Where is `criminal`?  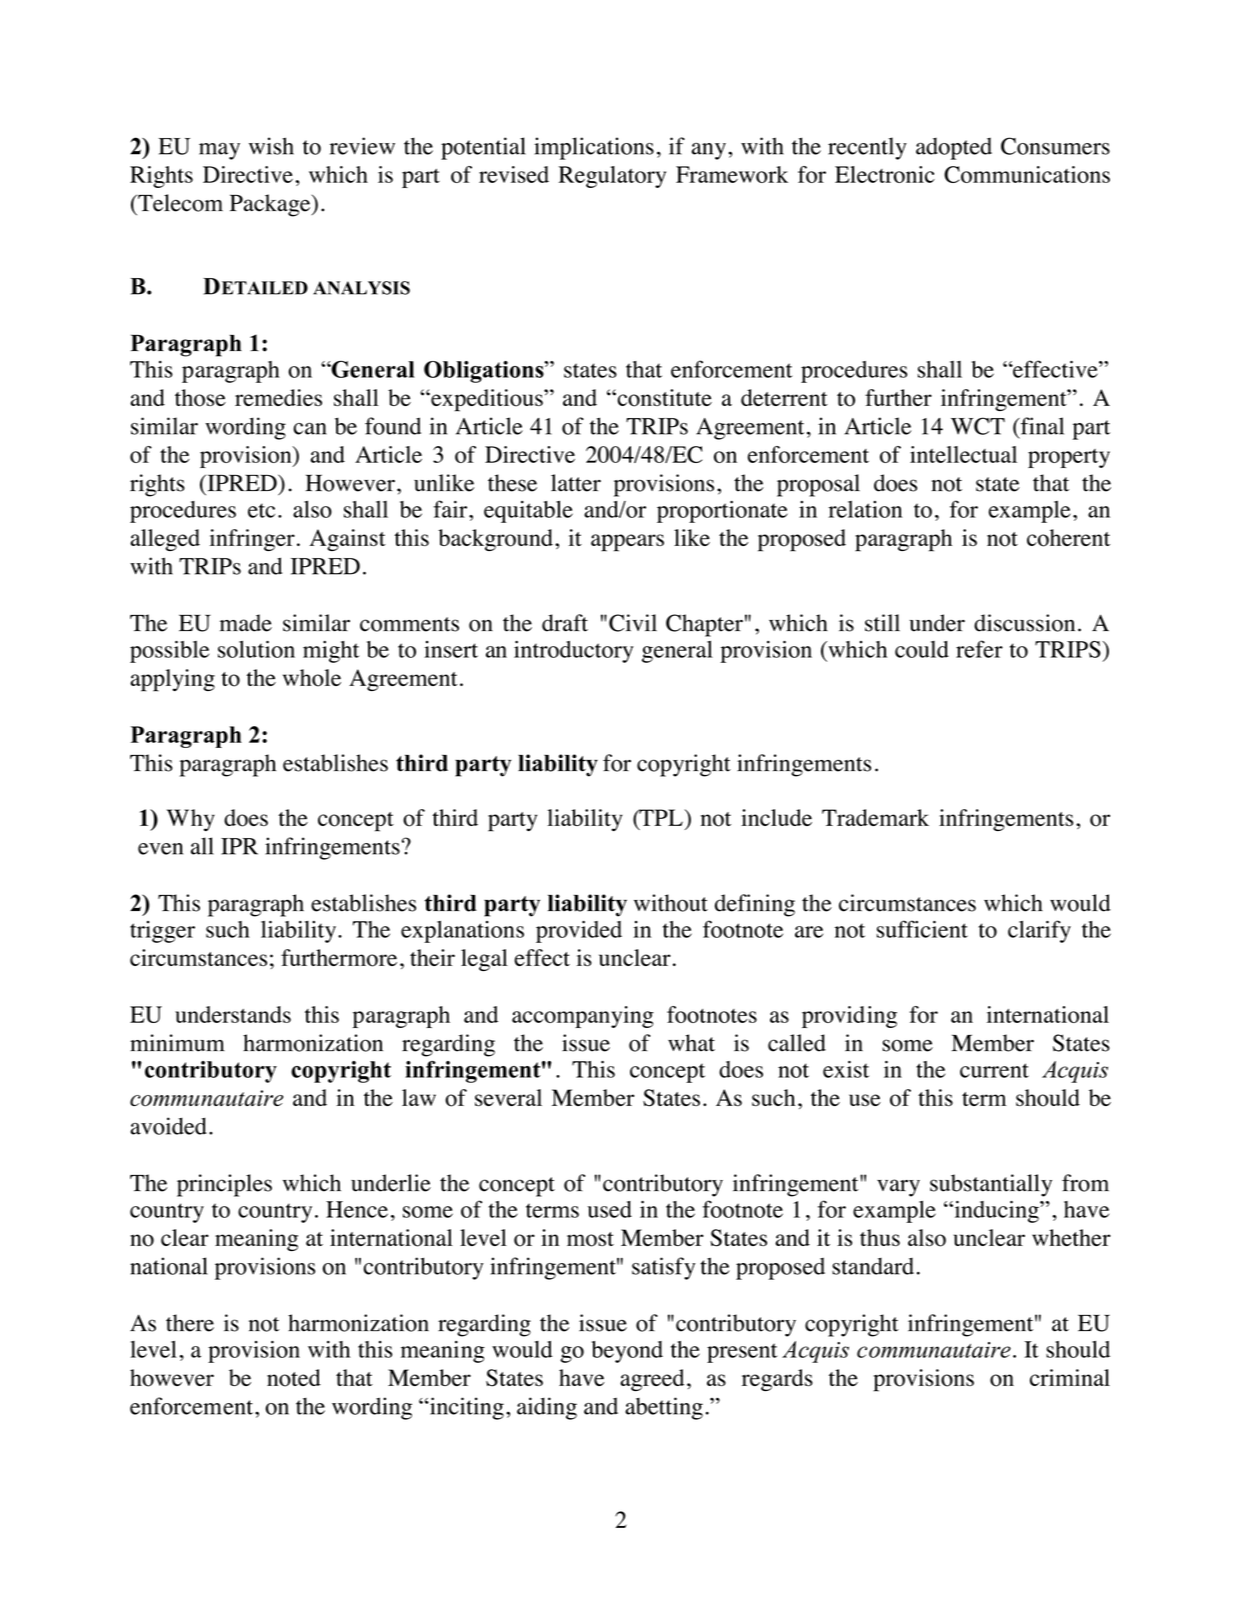 criminal is located at coordinates (1070, 1377).
